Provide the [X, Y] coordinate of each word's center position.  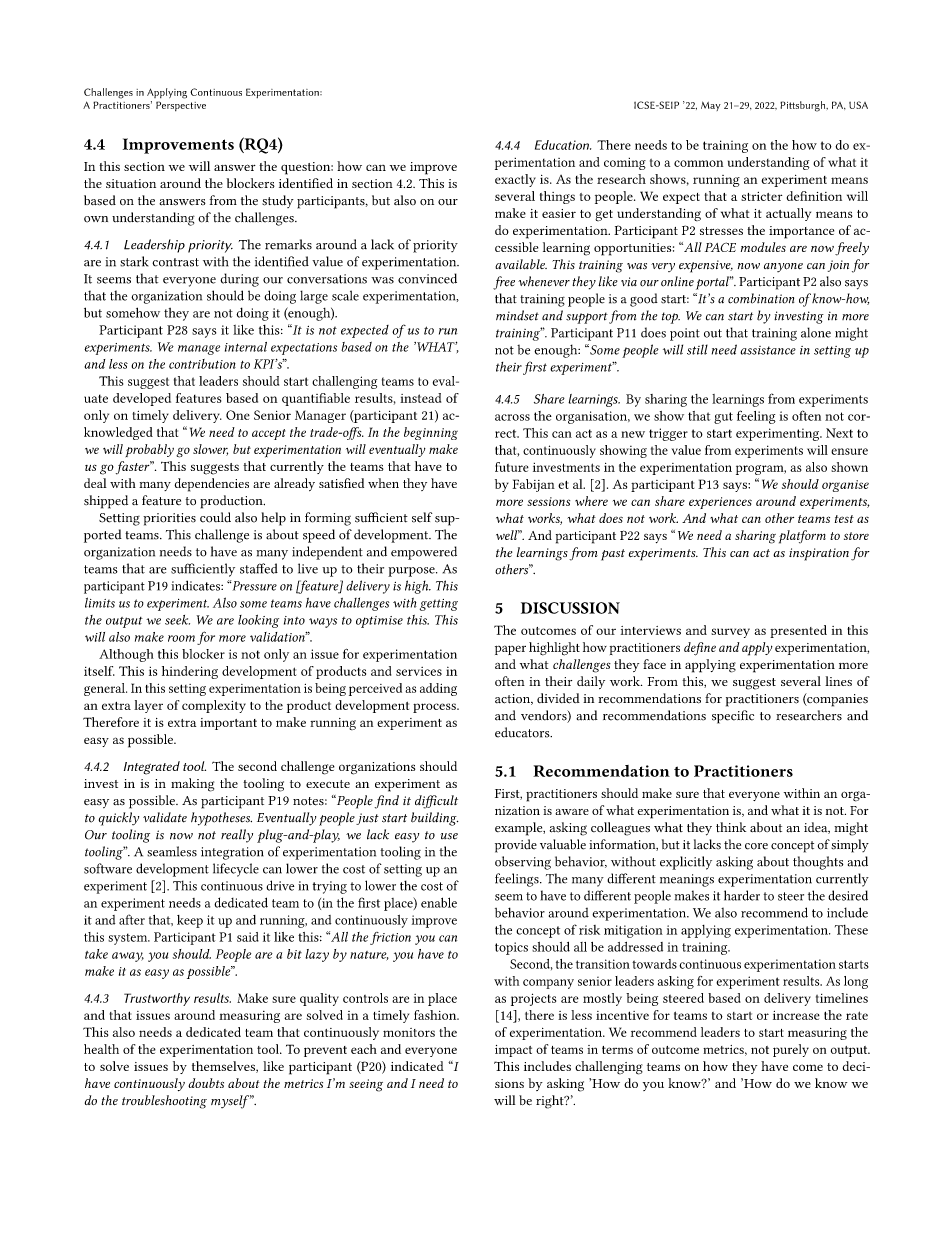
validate [165, 817]
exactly [515, 180]
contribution [202, 364]
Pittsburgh [804, 106]
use [449, 836]
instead [420, 398]
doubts [206, 1083]
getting [439, 605]
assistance [768, 350]
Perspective [181, 106]
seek [177, 620]
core [756, 846]
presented [798, 631]
